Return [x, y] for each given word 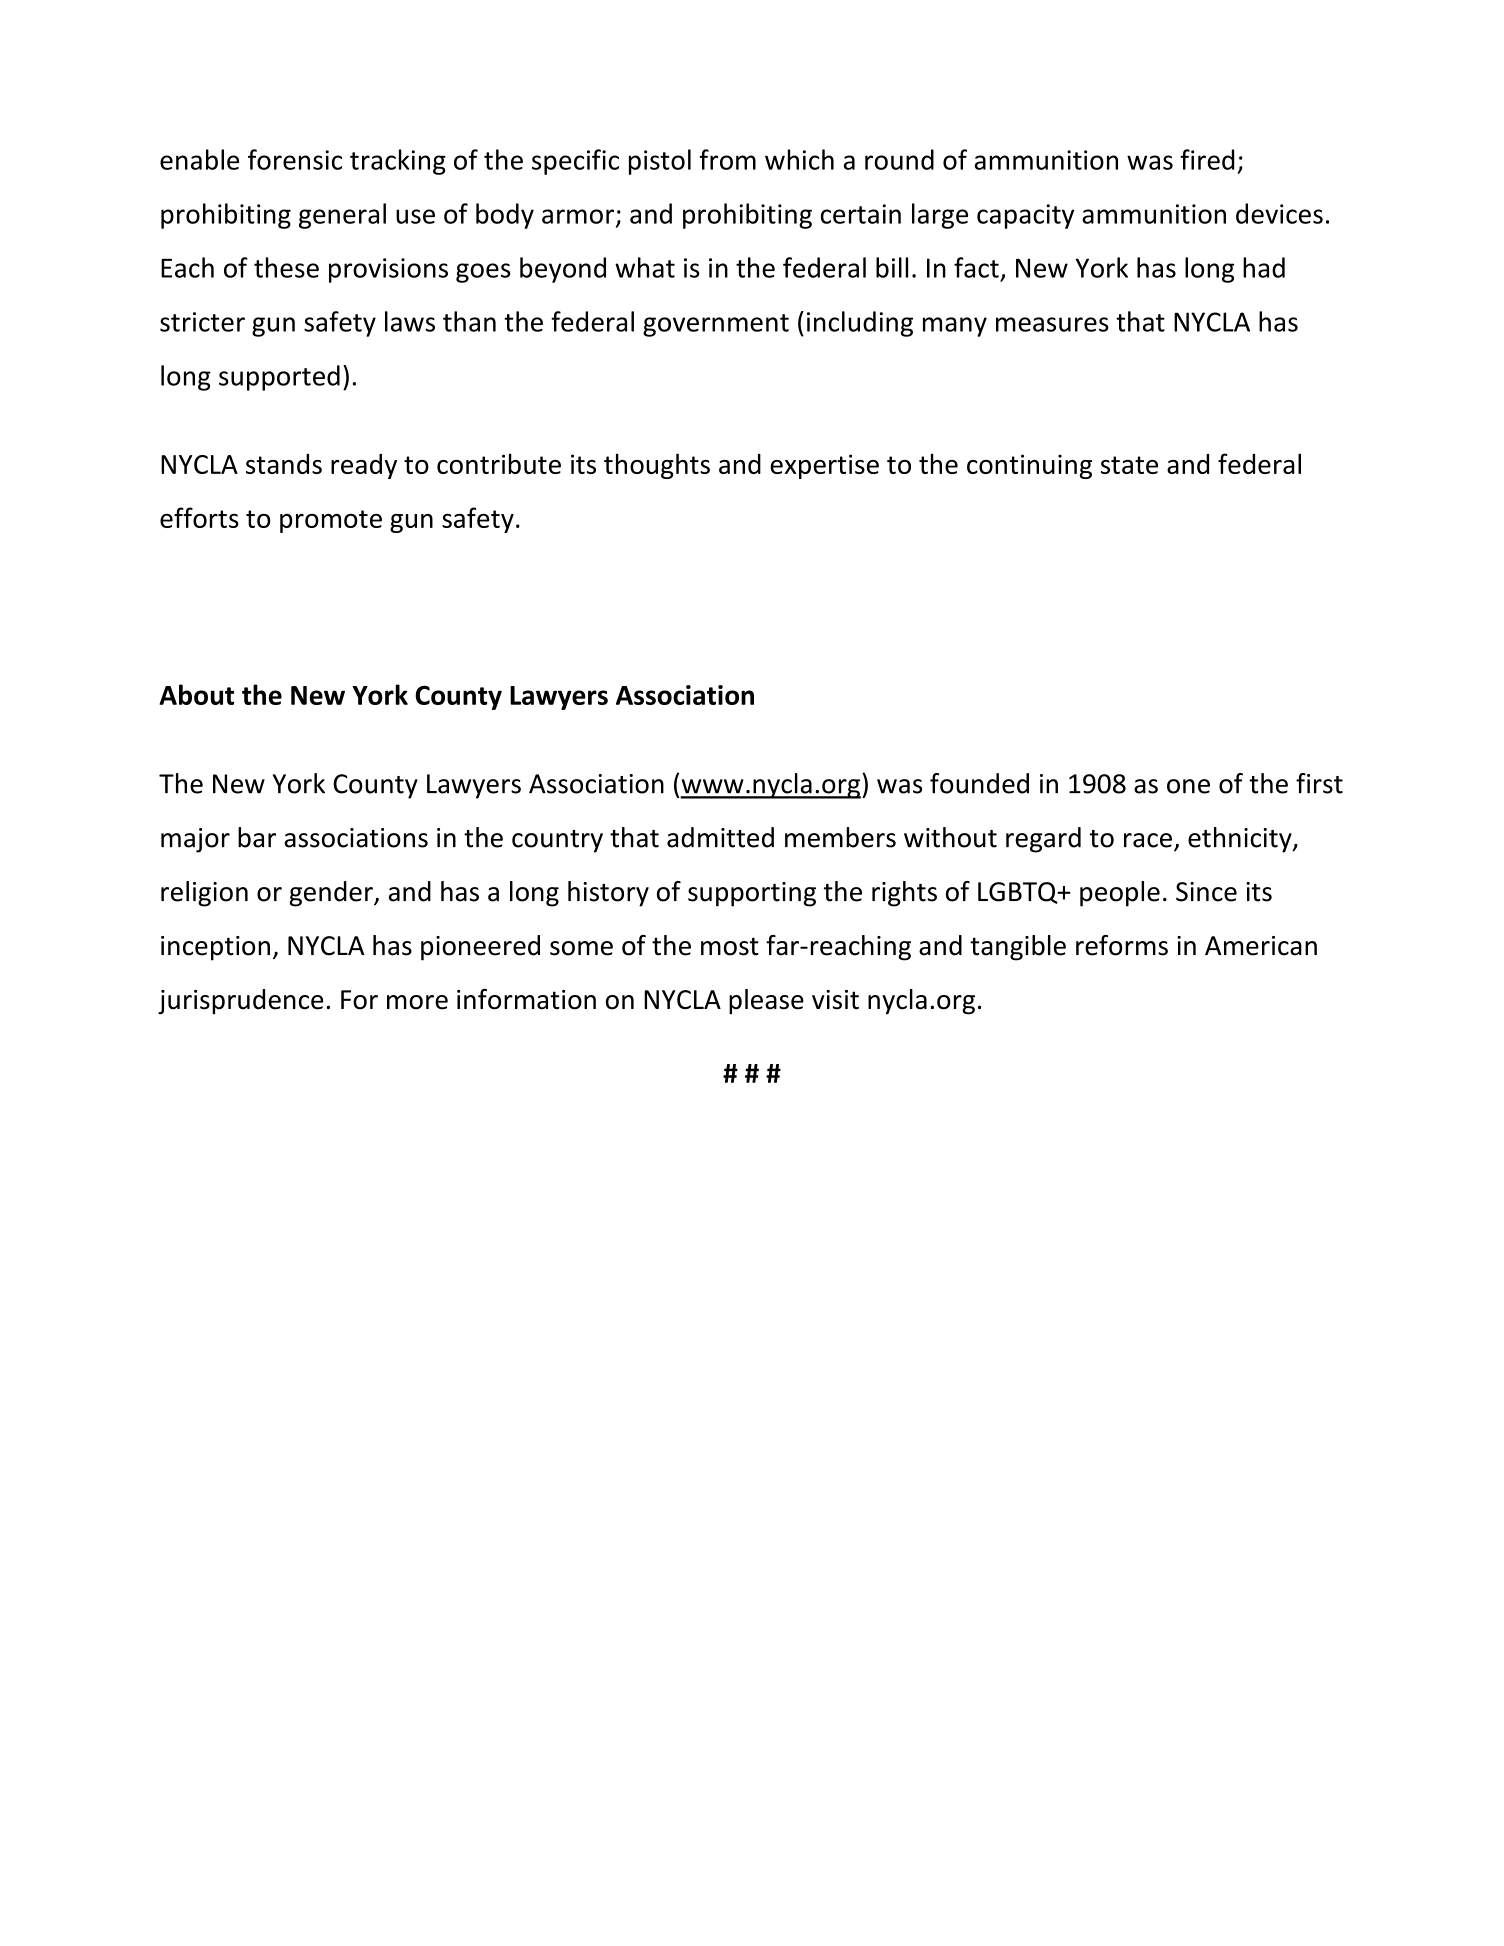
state [1129, 465]
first [1319, 783]
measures [1052, 324]
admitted [720, 837]
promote [331, 521]
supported [279, 378]
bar [257, 837]
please [766, 1001]
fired [1207, 159]
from [727, 159]
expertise [824, 466]
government [716, 325]
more [417, 1002]
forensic [295, 159]
